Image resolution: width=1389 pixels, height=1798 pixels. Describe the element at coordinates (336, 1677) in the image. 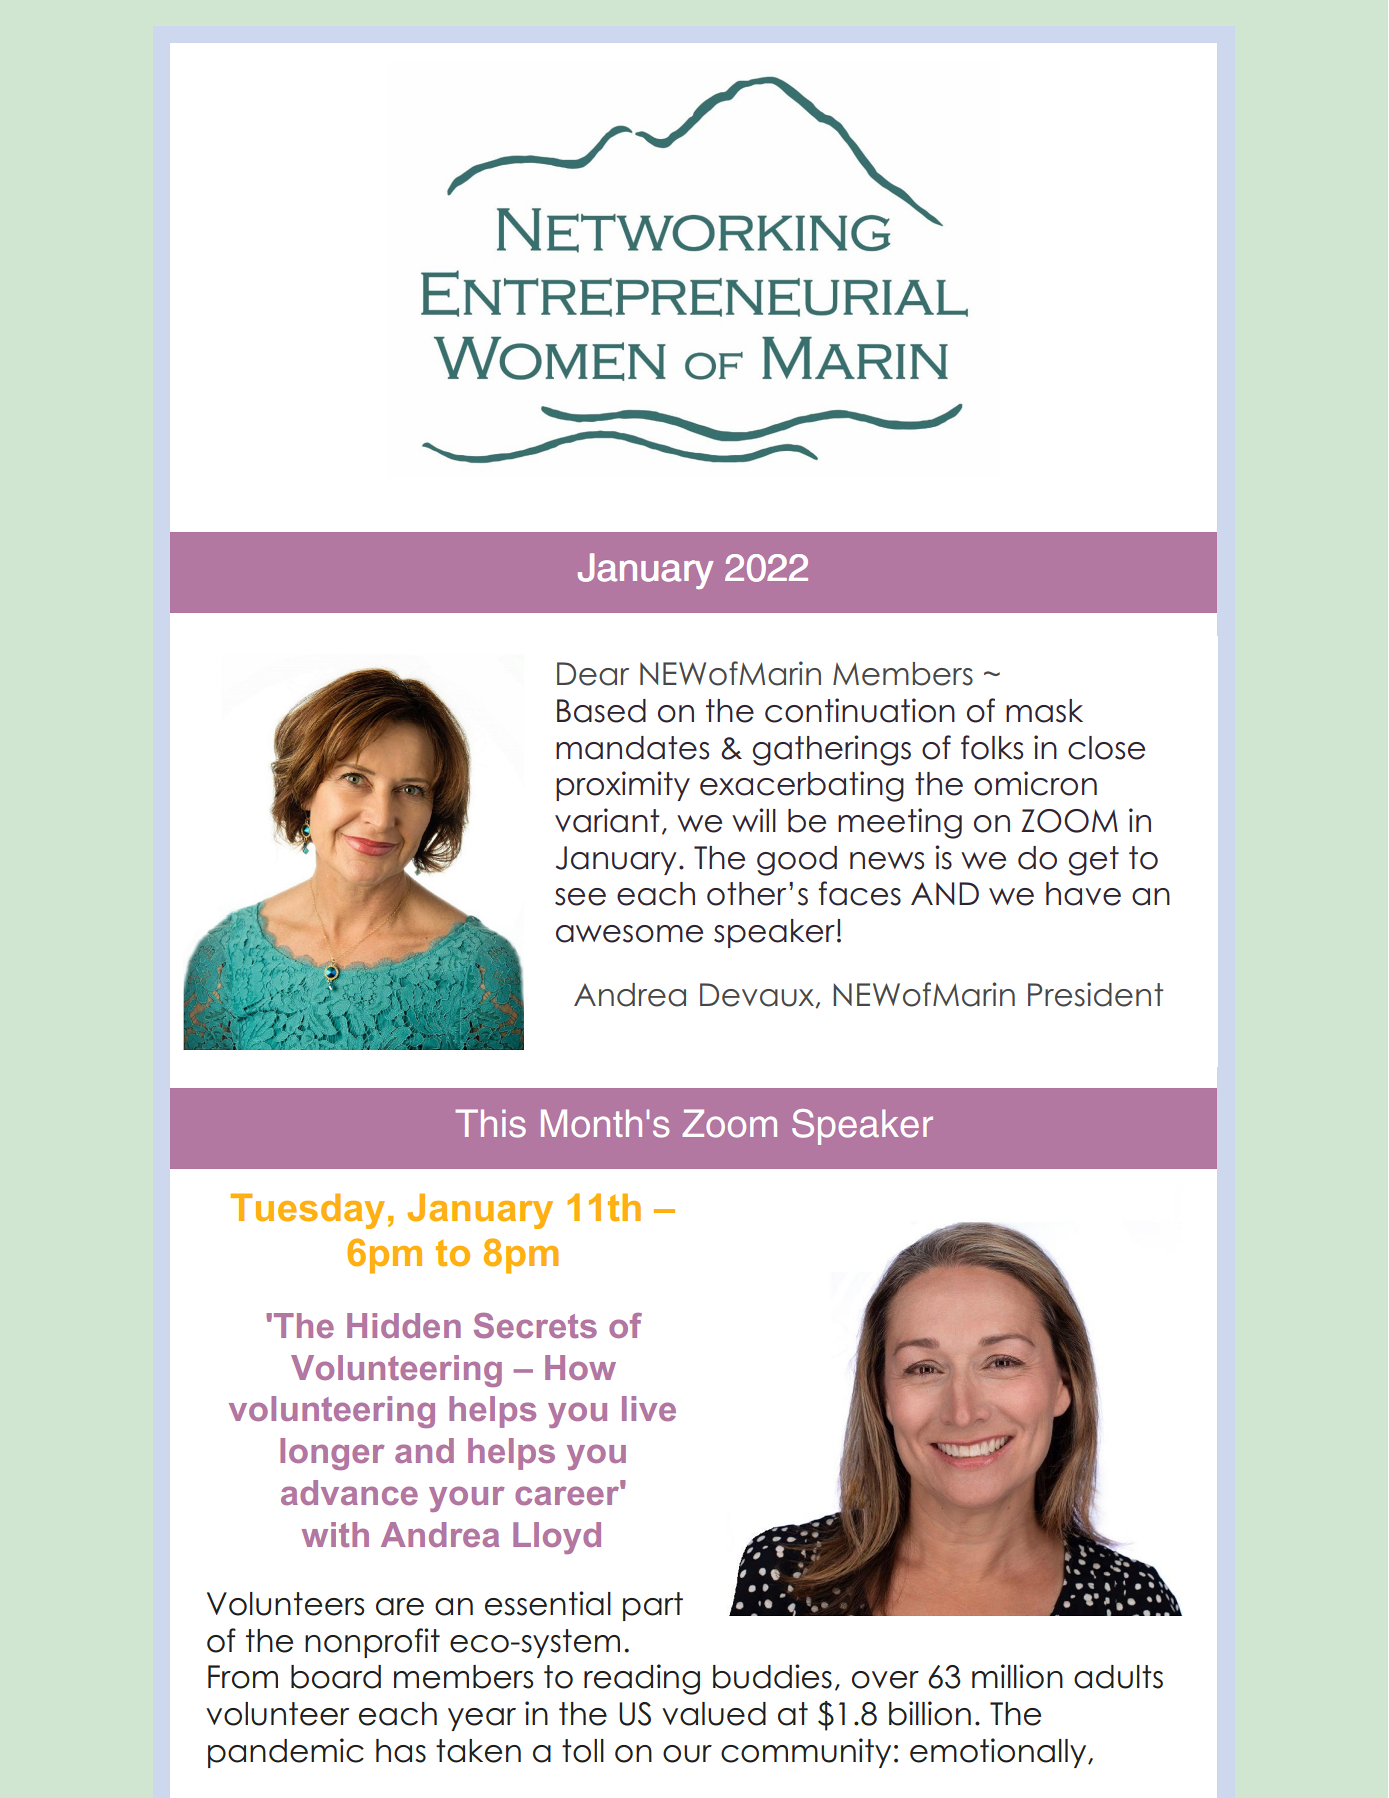

I see `board` at that location.
